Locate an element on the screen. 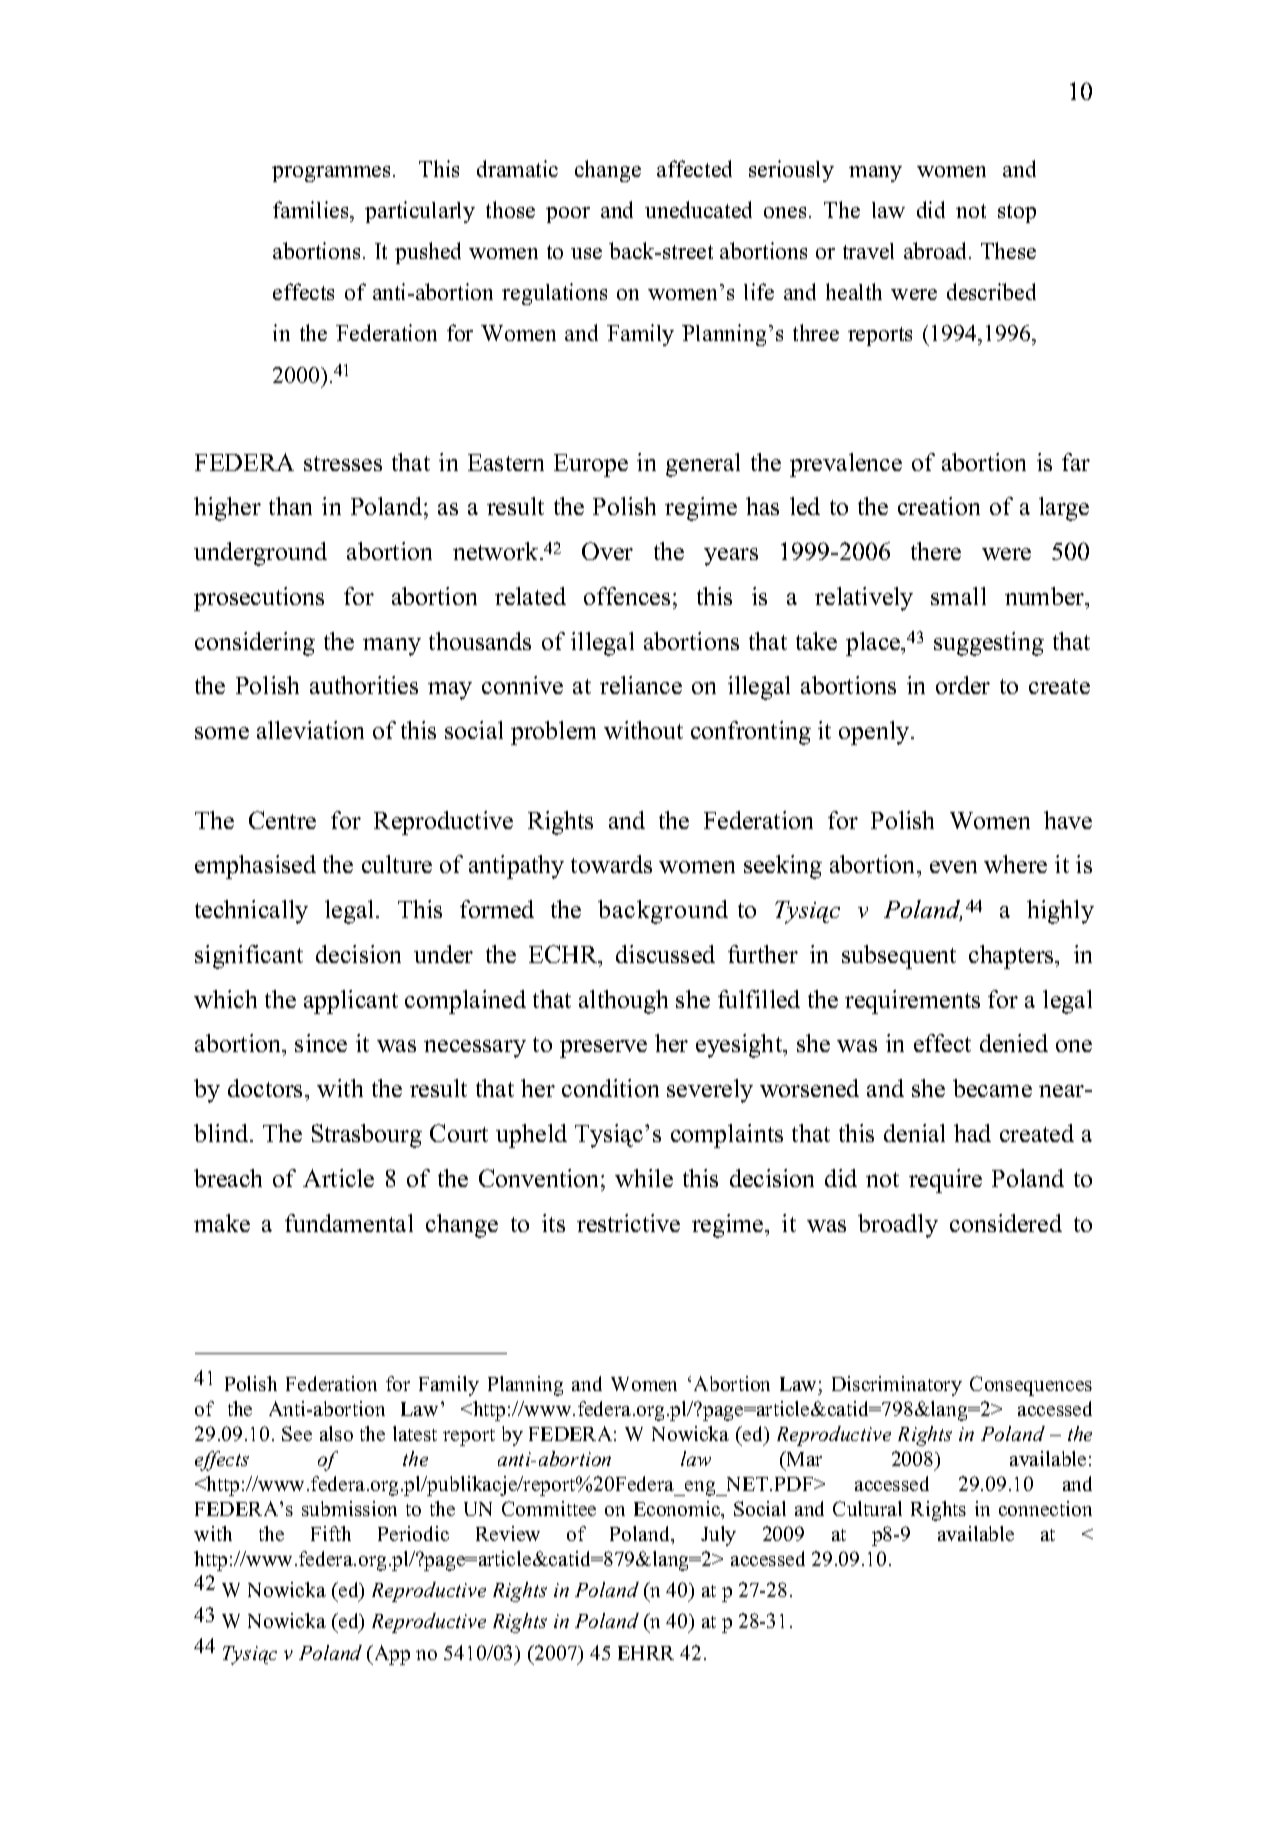 The image size is (1288, 1821). families is located at coordinates (312, 209).
